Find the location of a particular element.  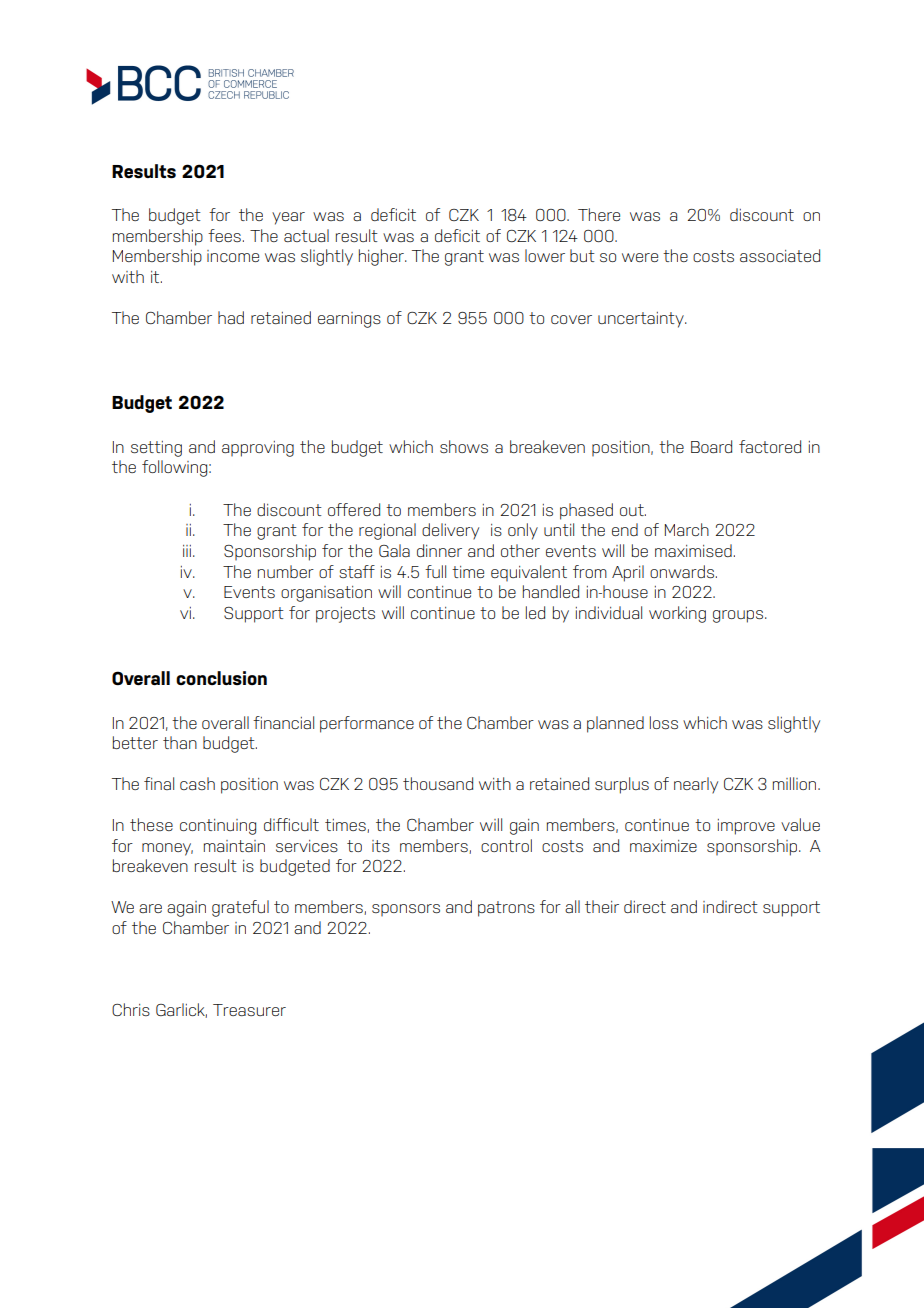

fees is located at coordinates (224, 235).
